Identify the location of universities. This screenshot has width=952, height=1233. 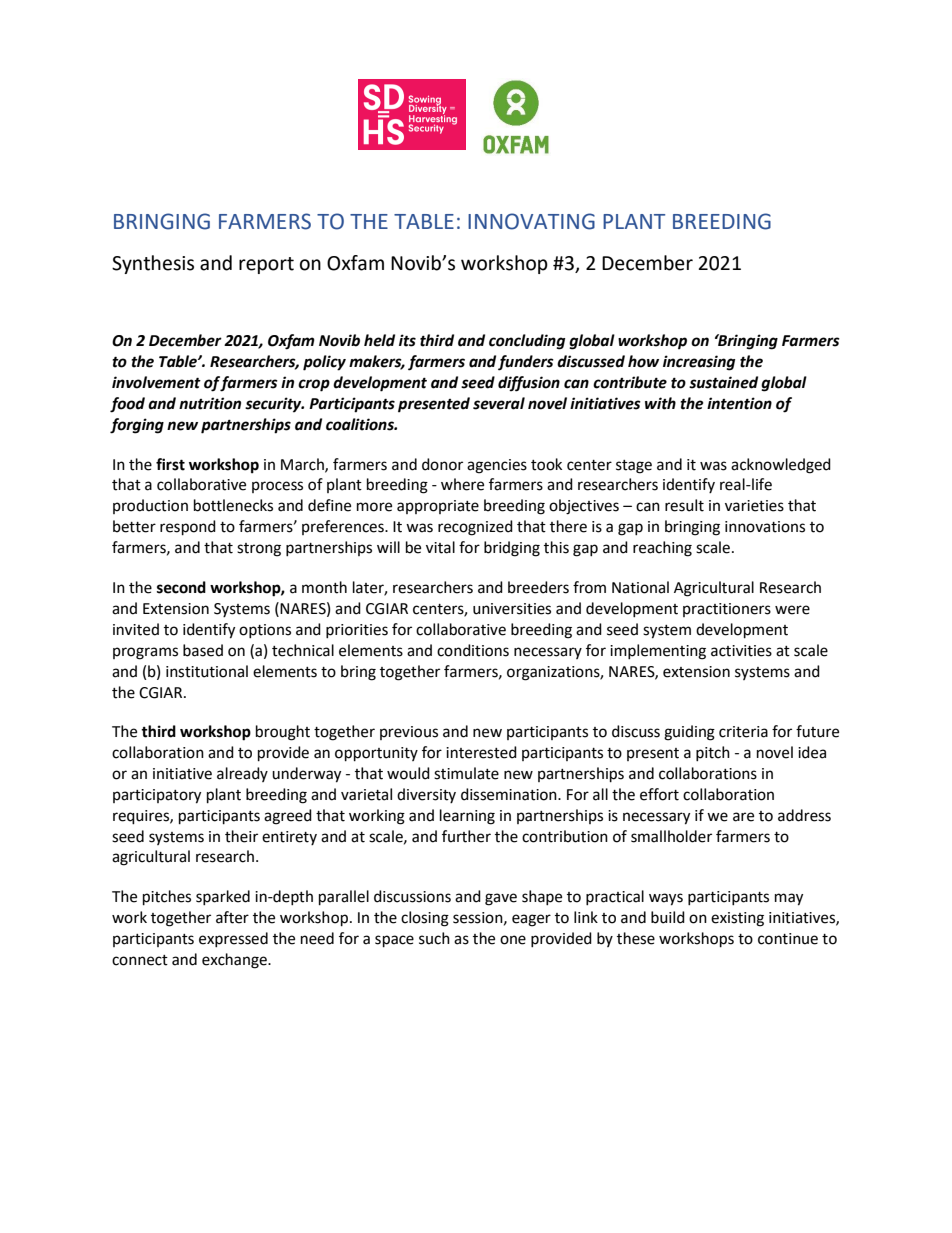
(512, 609).
